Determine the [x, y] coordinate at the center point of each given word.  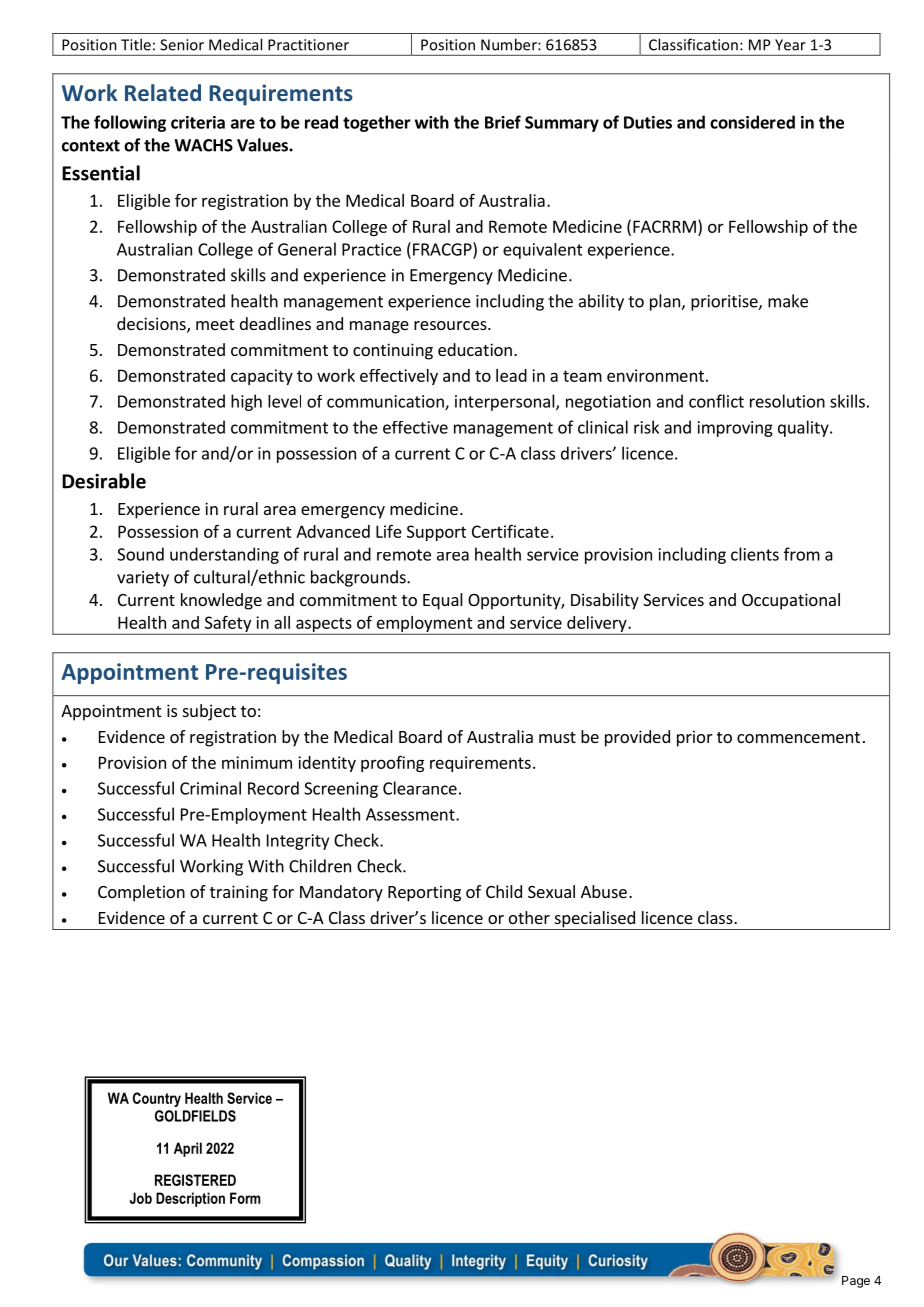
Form [245, 1198]
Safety [228, 625]
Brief [503, 122]
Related [163, 92]
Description [190, 1199]
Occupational [791, 601]
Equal [443, 601]
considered [752, 122]
